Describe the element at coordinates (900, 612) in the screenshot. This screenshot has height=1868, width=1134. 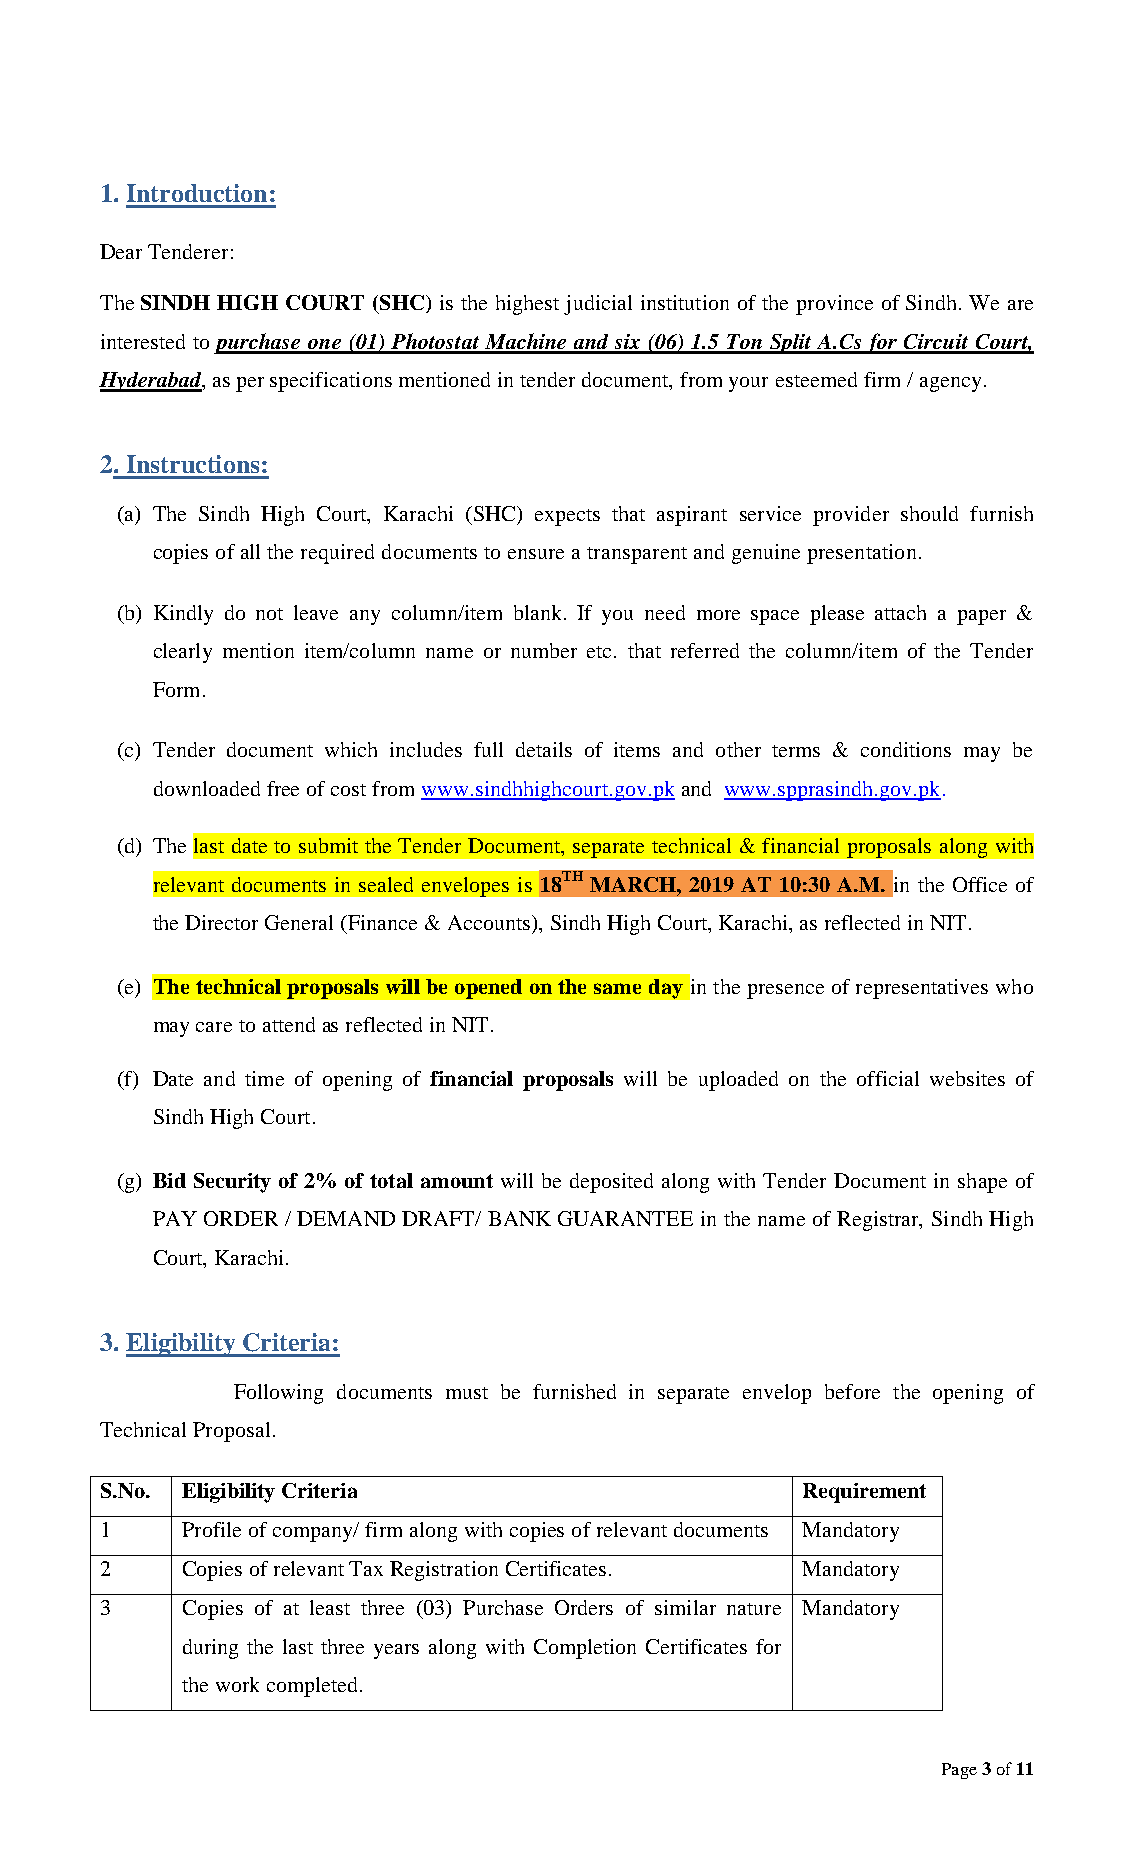
I see `attach` at that location.
